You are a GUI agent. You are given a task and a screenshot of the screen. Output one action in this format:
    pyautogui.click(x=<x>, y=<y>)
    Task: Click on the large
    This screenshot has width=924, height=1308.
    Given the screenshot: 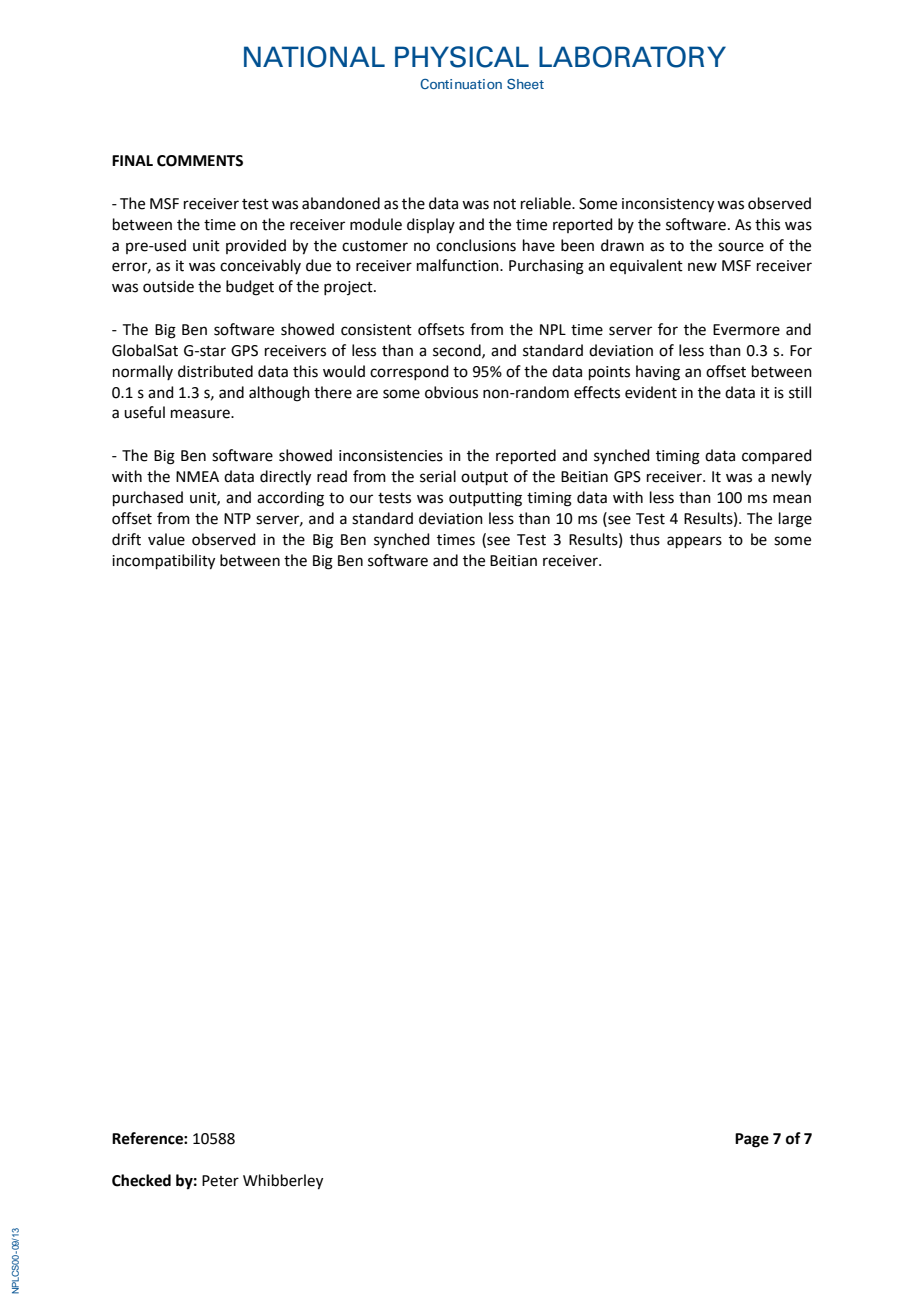 What is the action you would take?
    pyautogui.click(x=795, y=520)
